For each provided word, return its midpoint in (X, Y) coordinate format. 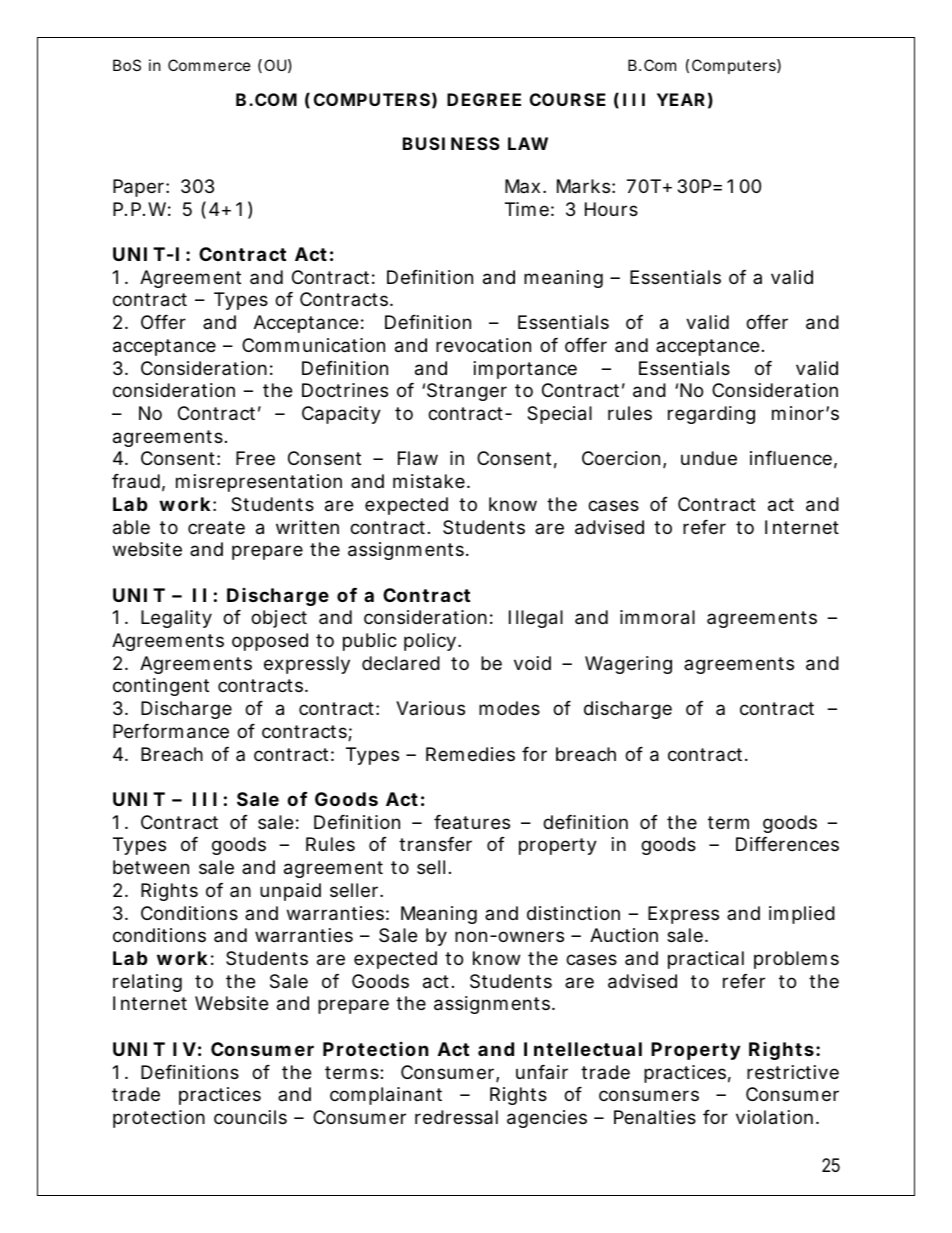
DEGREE (484, 99)
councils (250, 1117)
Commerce (209, 65)
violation (774, 1117)
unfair (542, 1072)
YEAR (681, 99)
